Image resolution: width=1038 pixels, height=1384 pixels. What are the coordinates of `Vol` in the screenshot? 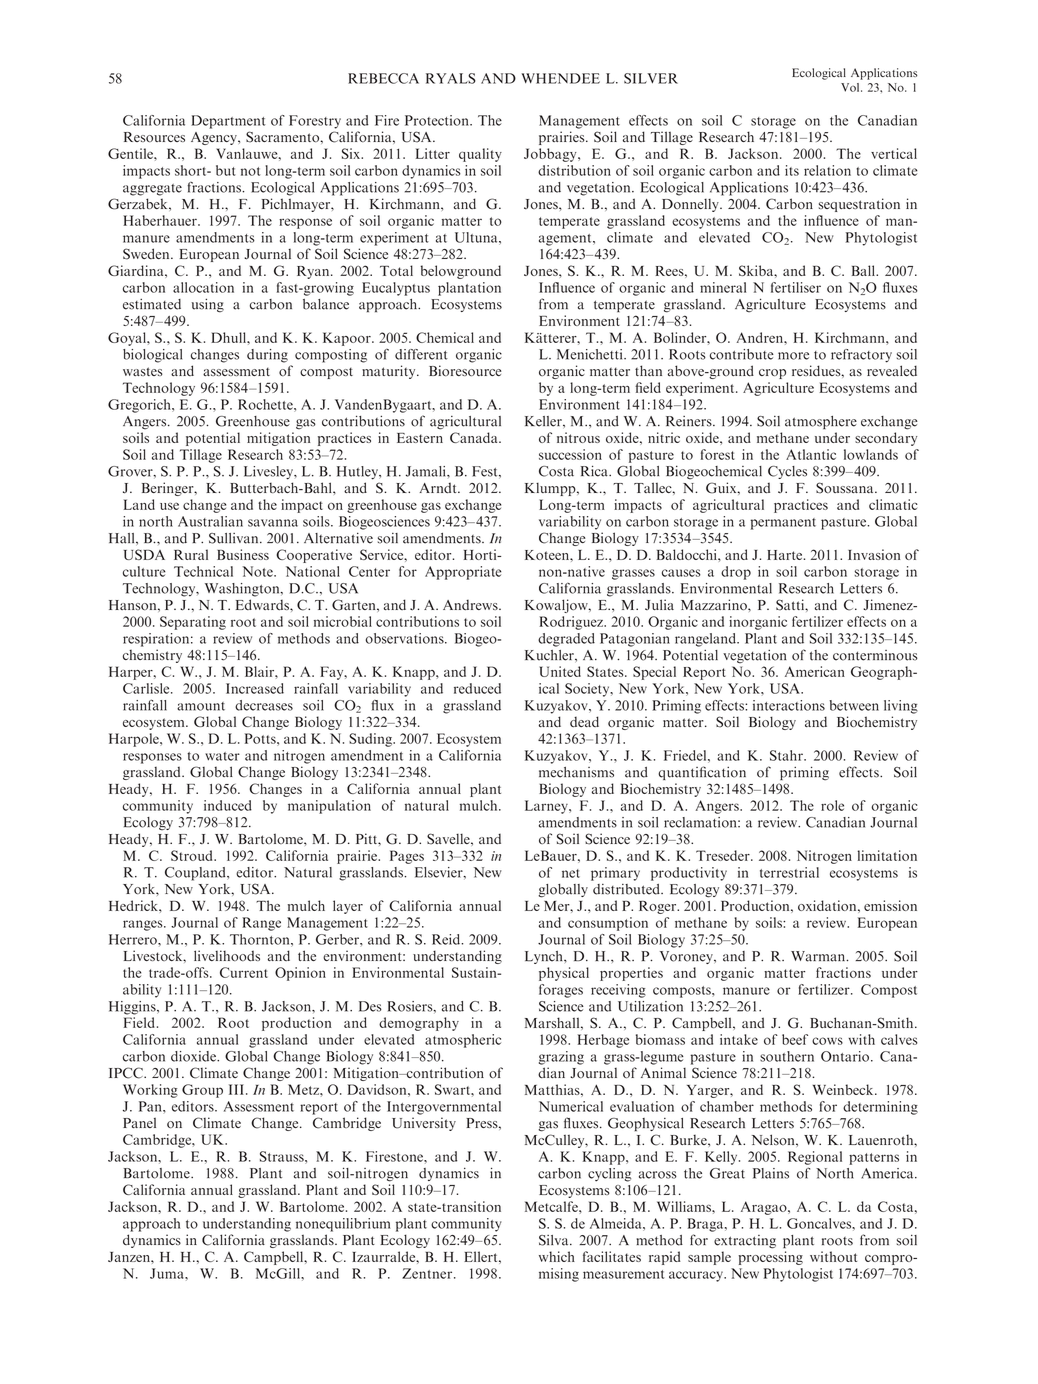 It's located at (851, 87).
